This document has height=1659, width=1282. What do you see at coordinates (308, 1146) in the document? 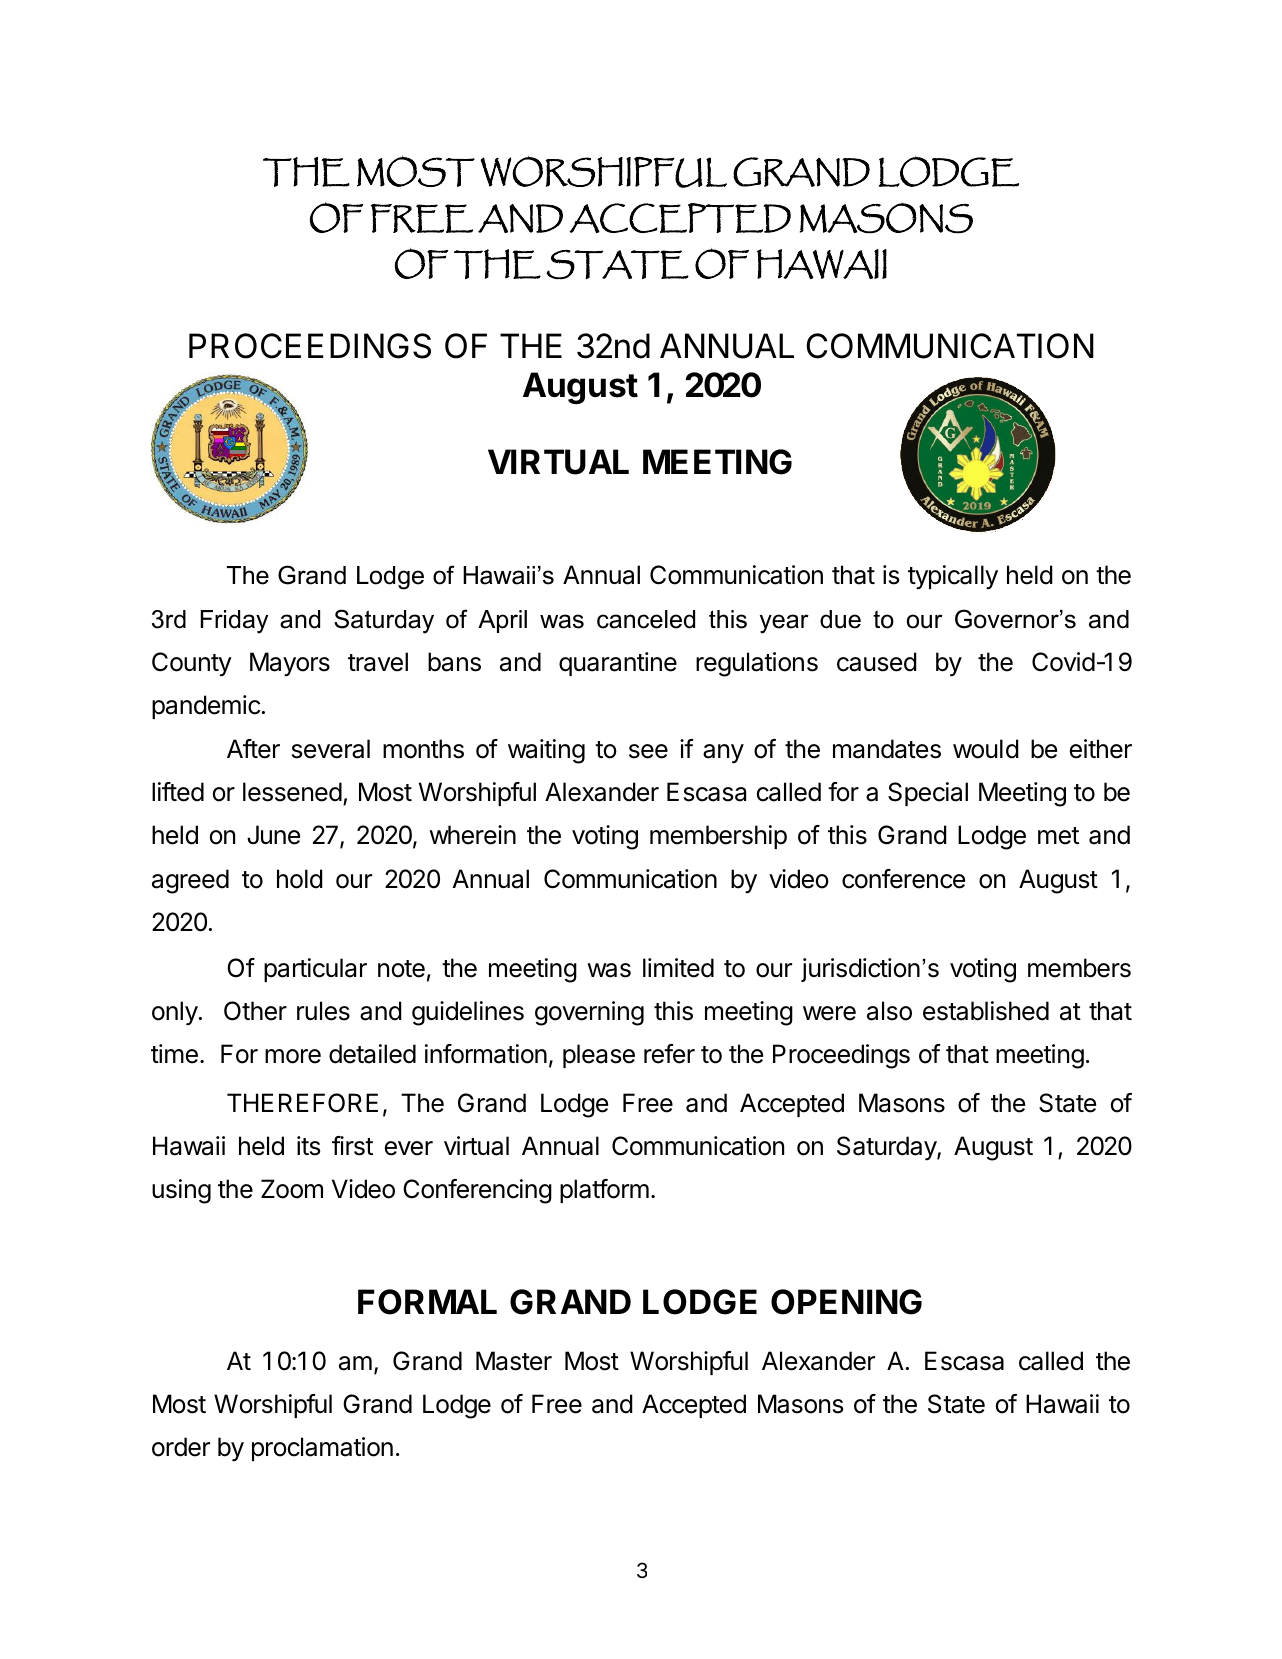
I see `its` at bounding box center [308, 1146].
